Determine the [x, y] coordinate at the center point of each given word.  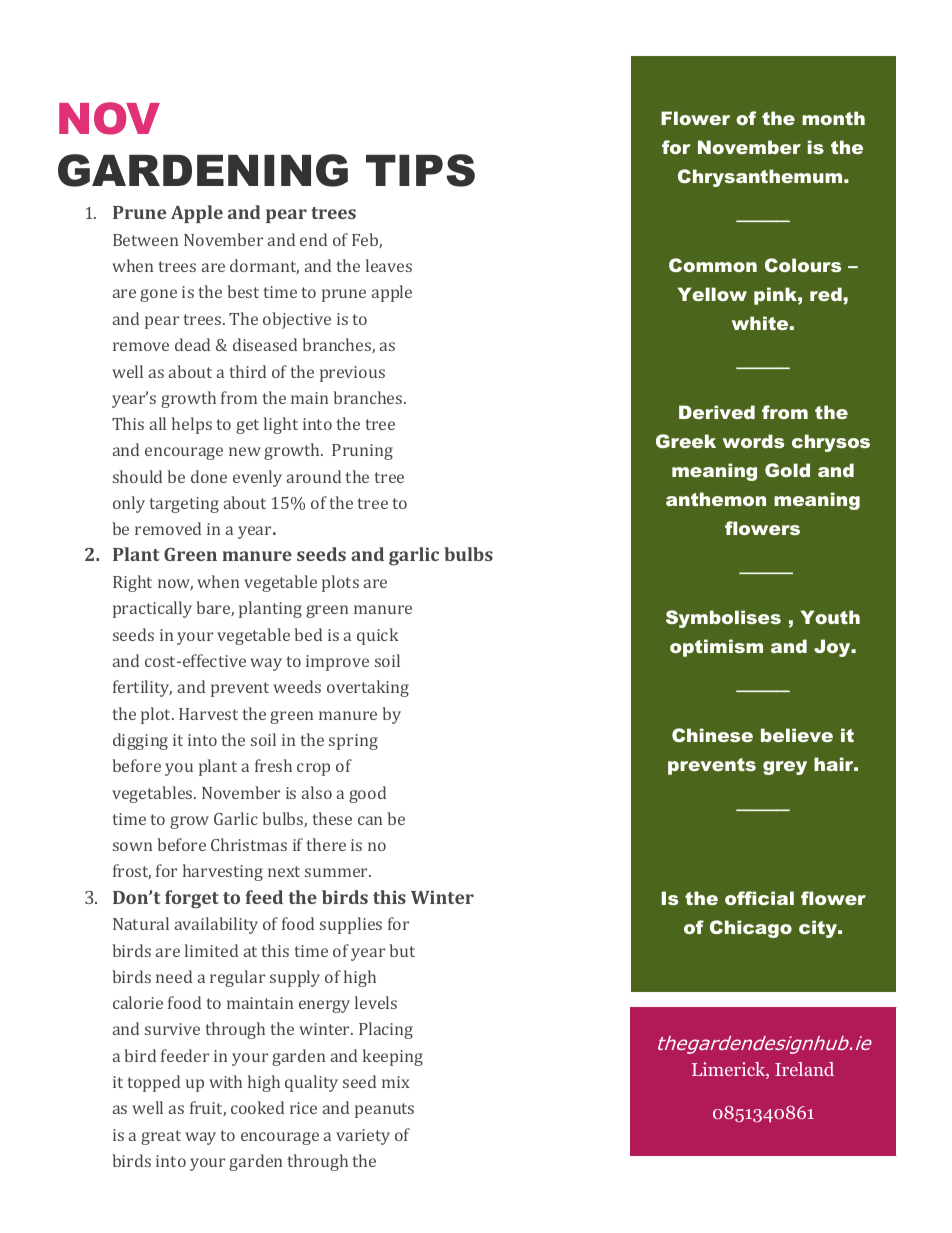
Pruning [362, 452]
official [759, 898]
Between [145, 240]
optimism [716, 648]
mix [396, 1082]
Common [713, 265]
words [753, 441]
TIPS [420, 170]
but [402, 950]
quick [378, 636]
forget [192, 899]
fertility [142, 688]
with [225, 1081]
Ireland [804, 1069]
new [245, 451]
